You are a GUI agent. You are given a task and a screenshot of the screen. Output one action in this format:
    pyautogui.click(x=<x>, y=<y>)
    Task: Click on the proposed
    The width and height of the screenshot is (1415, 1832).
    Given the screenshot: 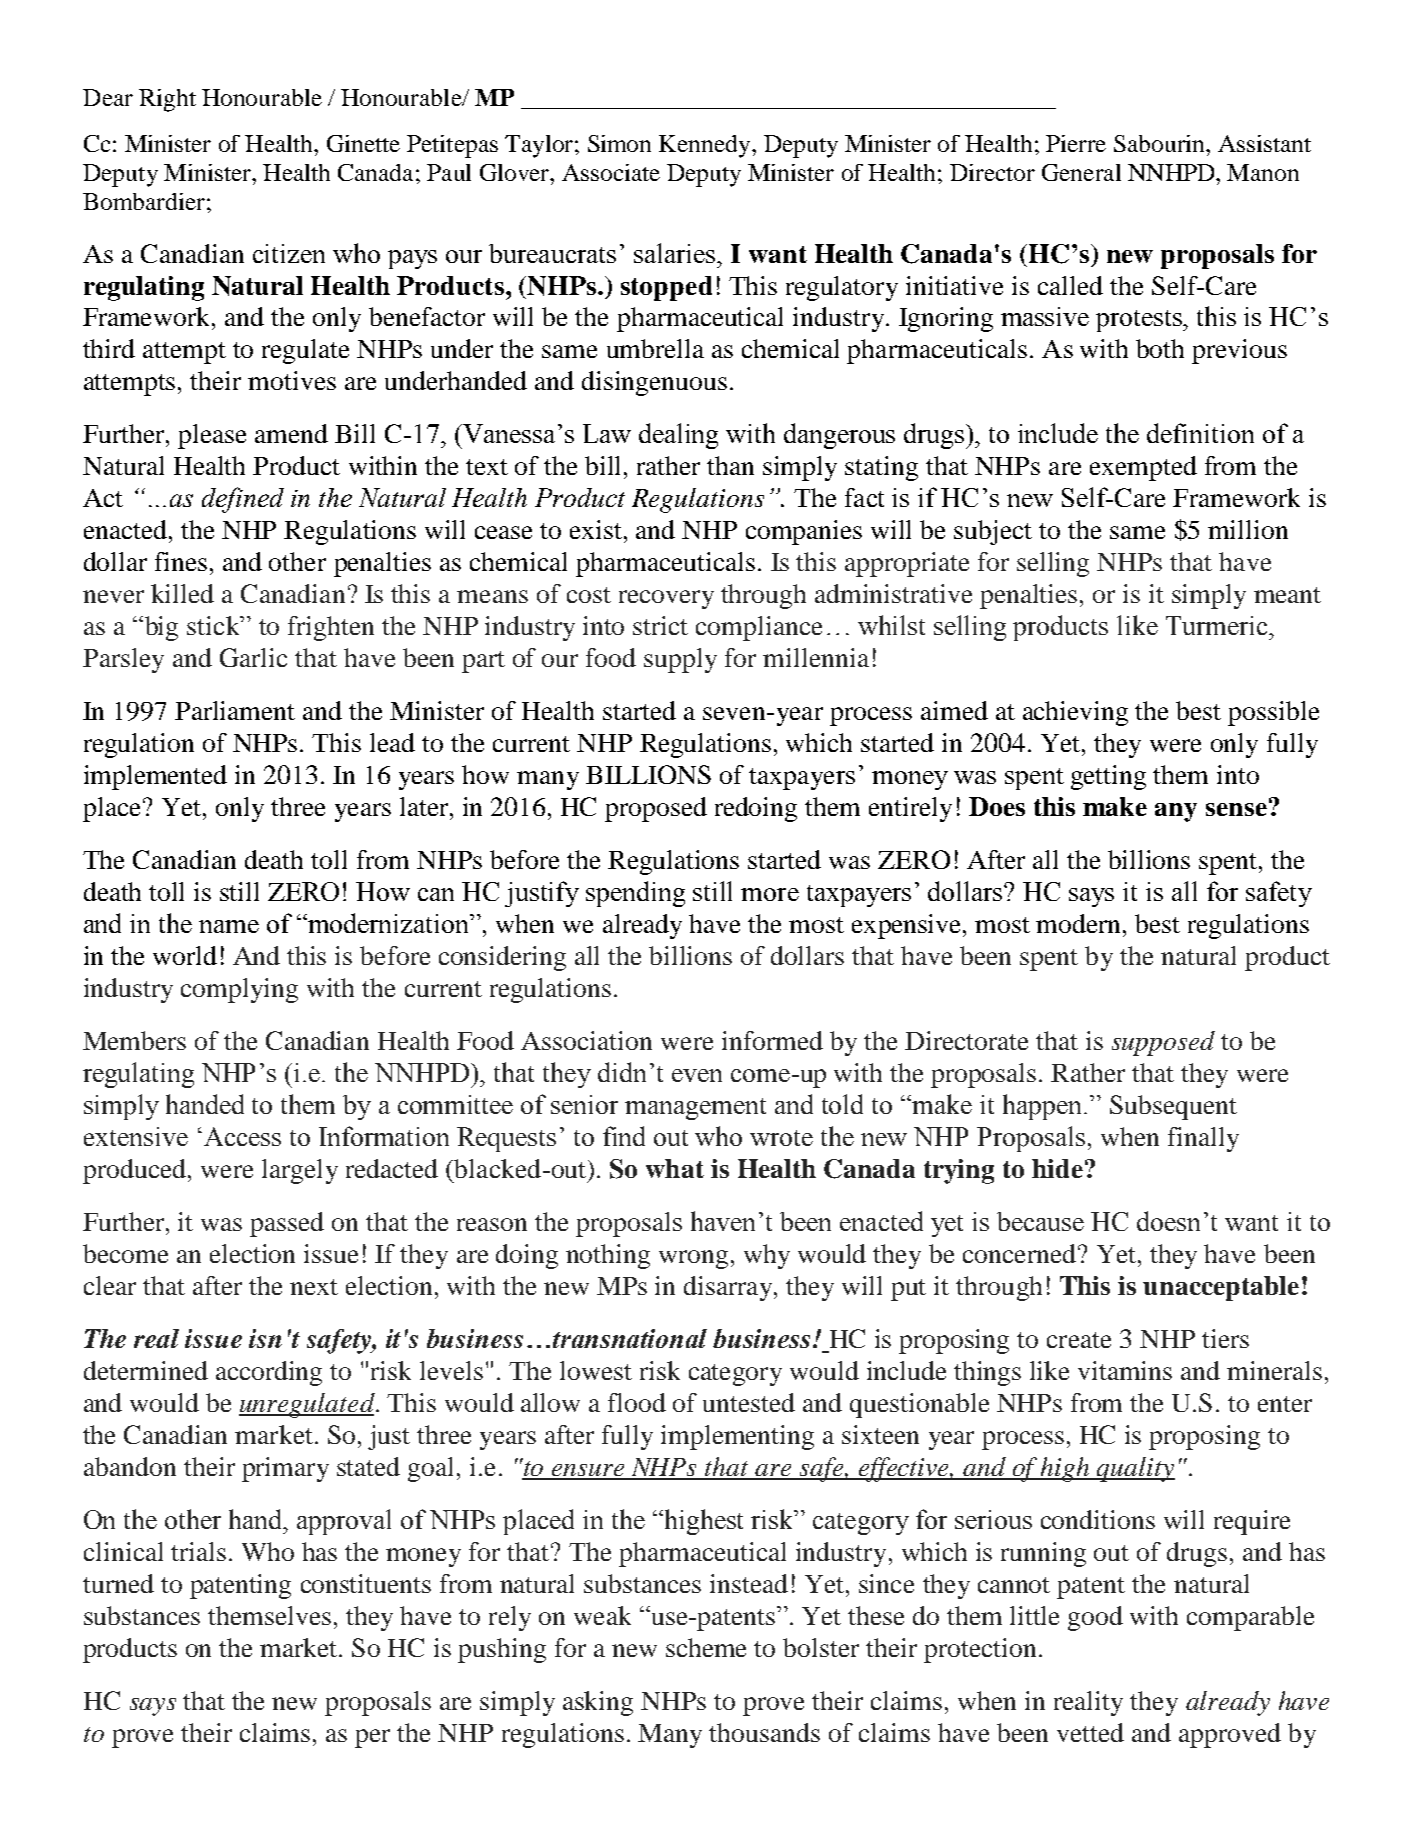 What is the action you would take?
    pyautogui.click(x=656, y=809)
